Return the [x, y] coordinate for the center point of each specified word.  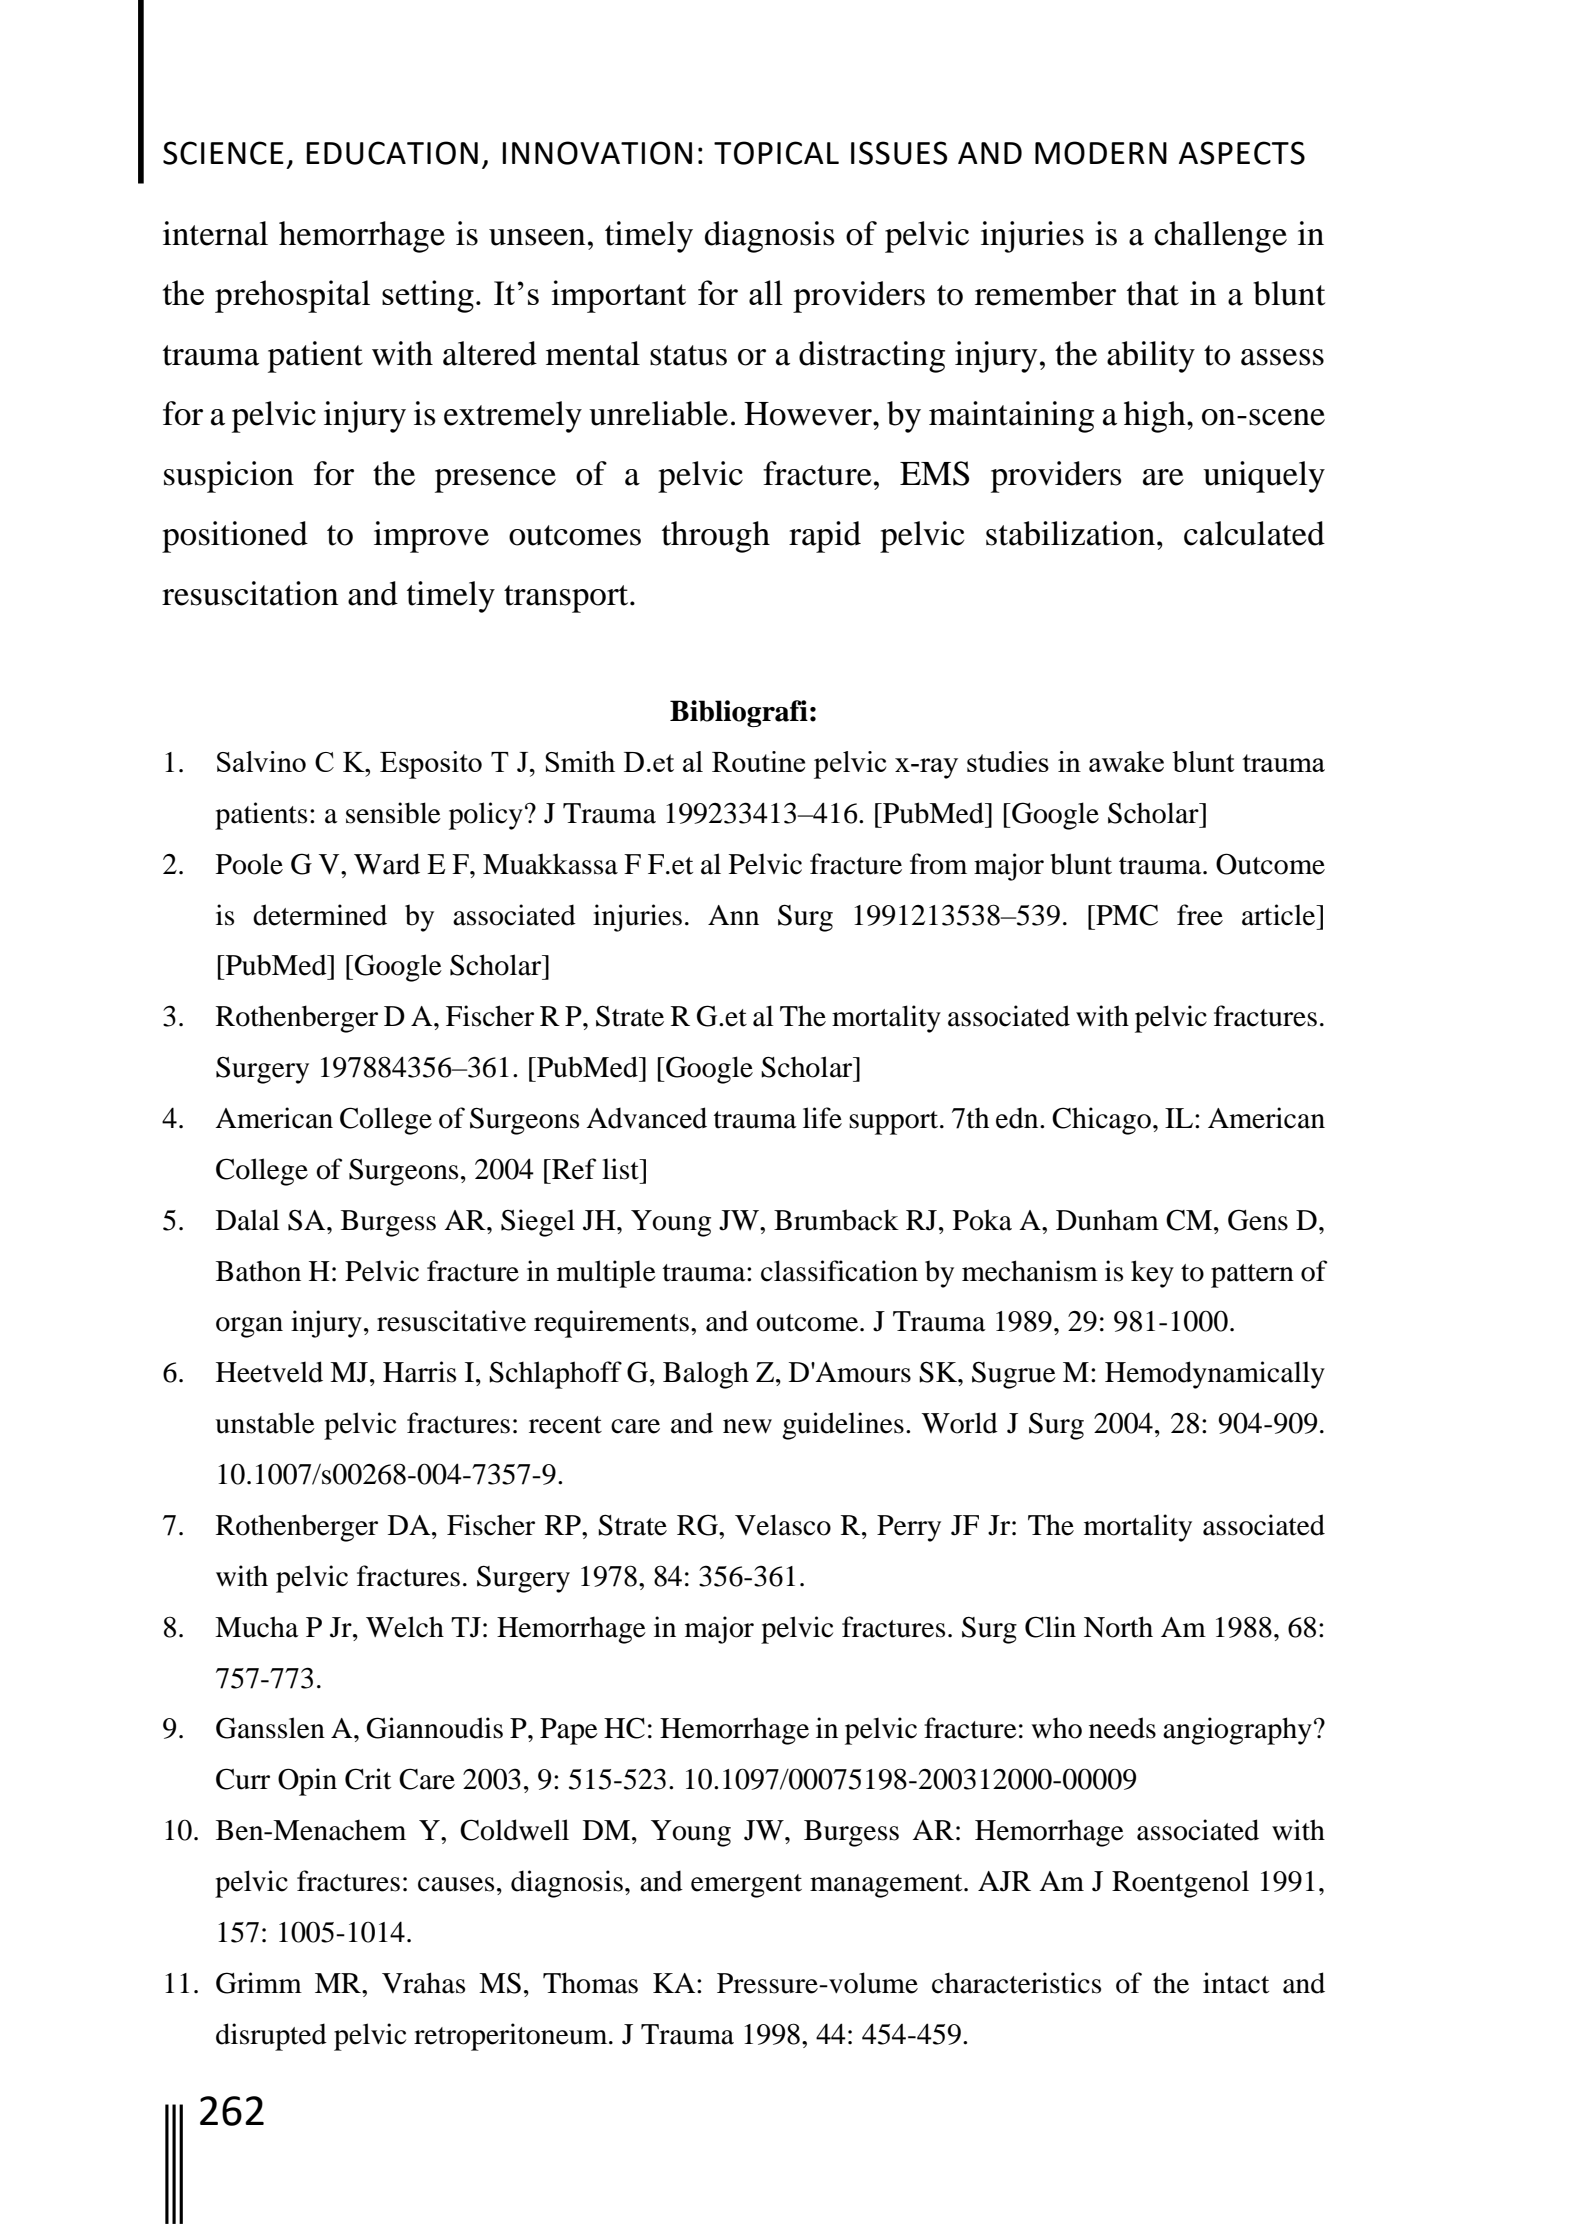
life [822, 1118]
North [1118, 1627]
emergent [746, 1886]
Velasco [783, 1525]
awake [1126, 761]
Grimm [259, 1983]
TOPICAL [776, 153]
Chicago [1101, 1121]
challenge [1220, 237]
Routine [758, 761]
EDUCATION [392, 153]
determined [320, 915]
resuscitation [250, 593]
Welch [405, 1627]
